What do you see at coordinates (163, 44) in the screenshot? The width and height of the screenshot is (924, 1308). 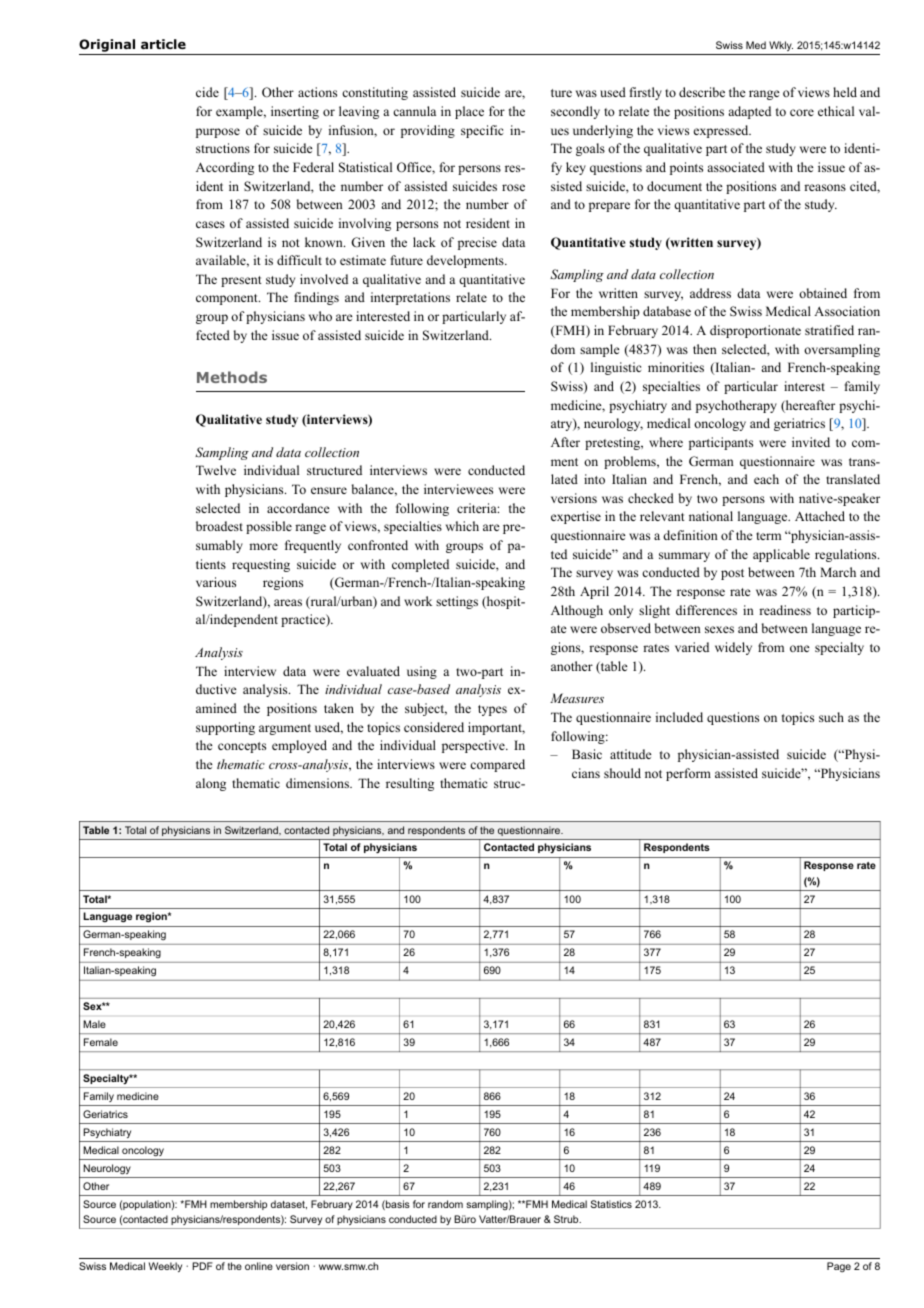 I see `article` at bounding box center [163, 44].
